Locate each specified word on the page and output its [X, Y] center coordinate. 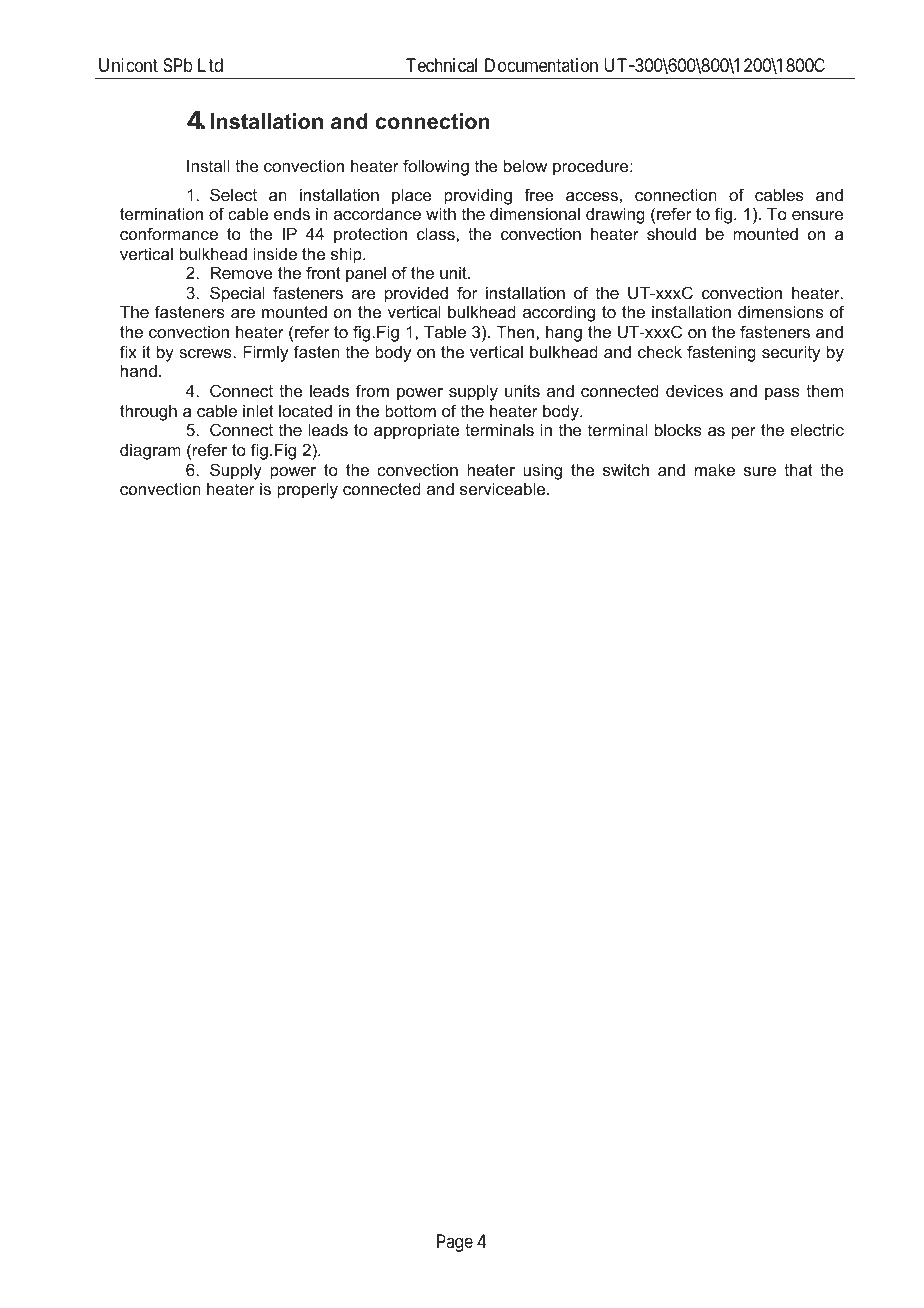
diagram [150, 451]
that [798, 469]
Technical [441, 65]
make [715, 469]
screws [206, 353]
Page [455, 1243]
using [542, 471]
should [671, 233]
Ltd [210, 65]
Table [445, 331]
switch [626, 469]
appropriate [416, 431]
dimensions [781, 311]
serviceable [504, 488]
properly [307, 490]
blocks [678, 429]
